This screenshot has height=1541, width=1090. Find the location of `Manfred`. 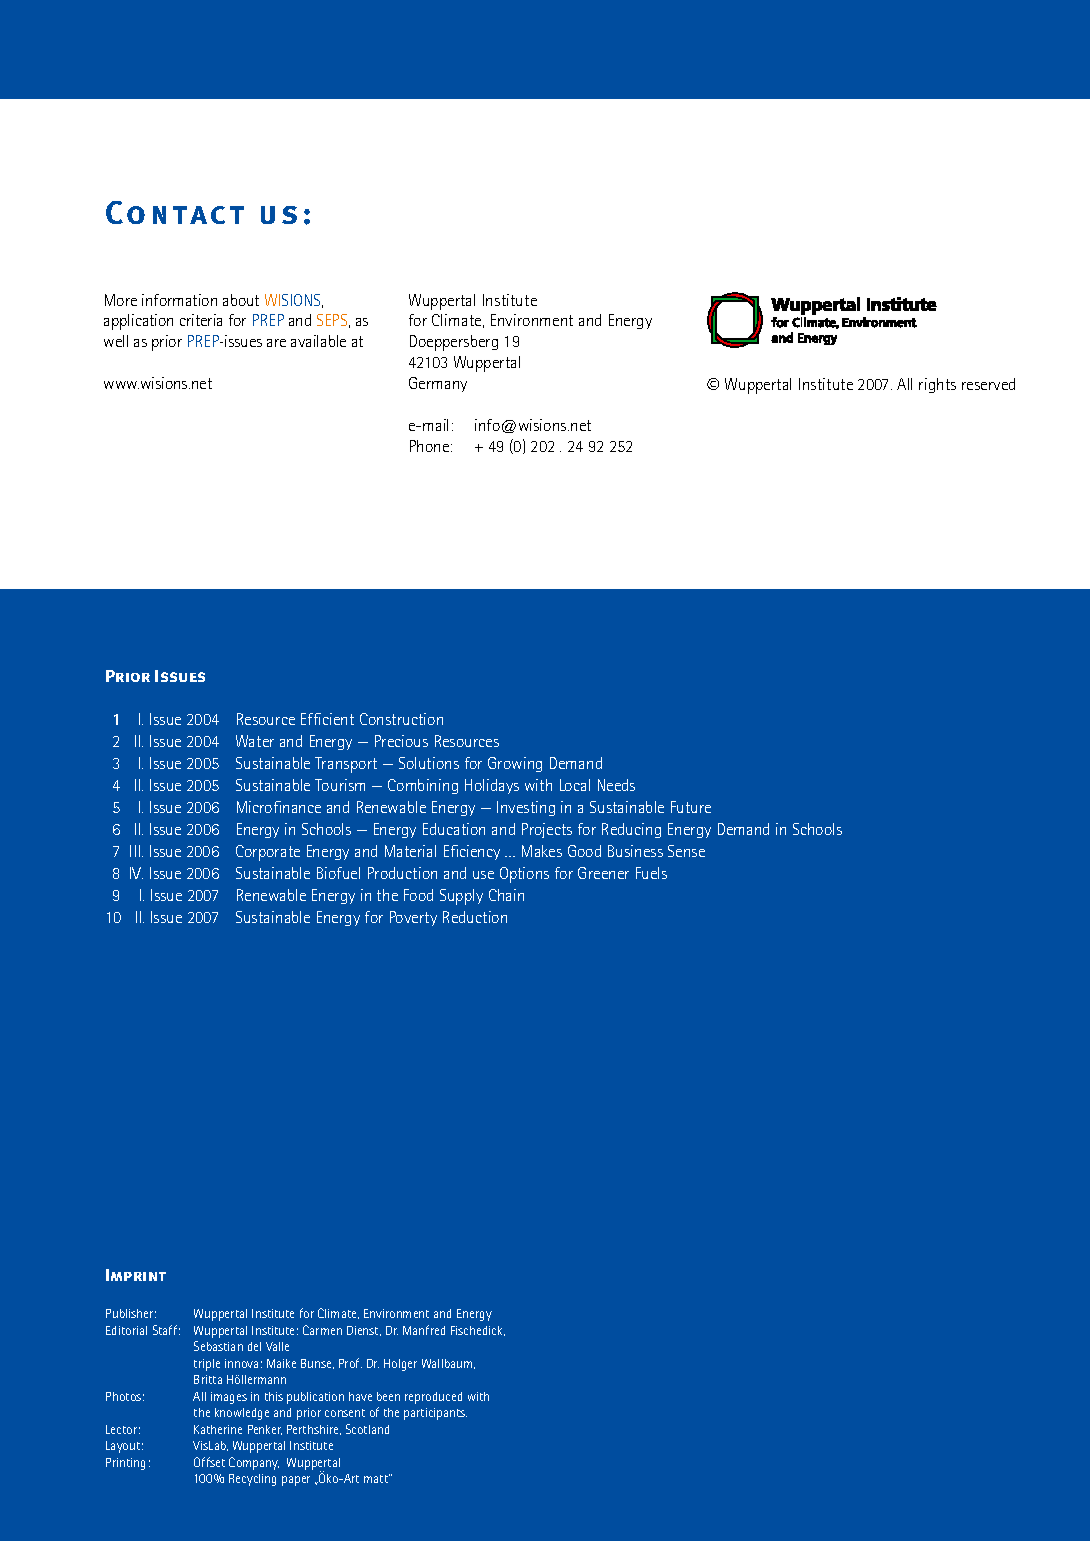

Manfred is located at coordinates (424, 1330).
